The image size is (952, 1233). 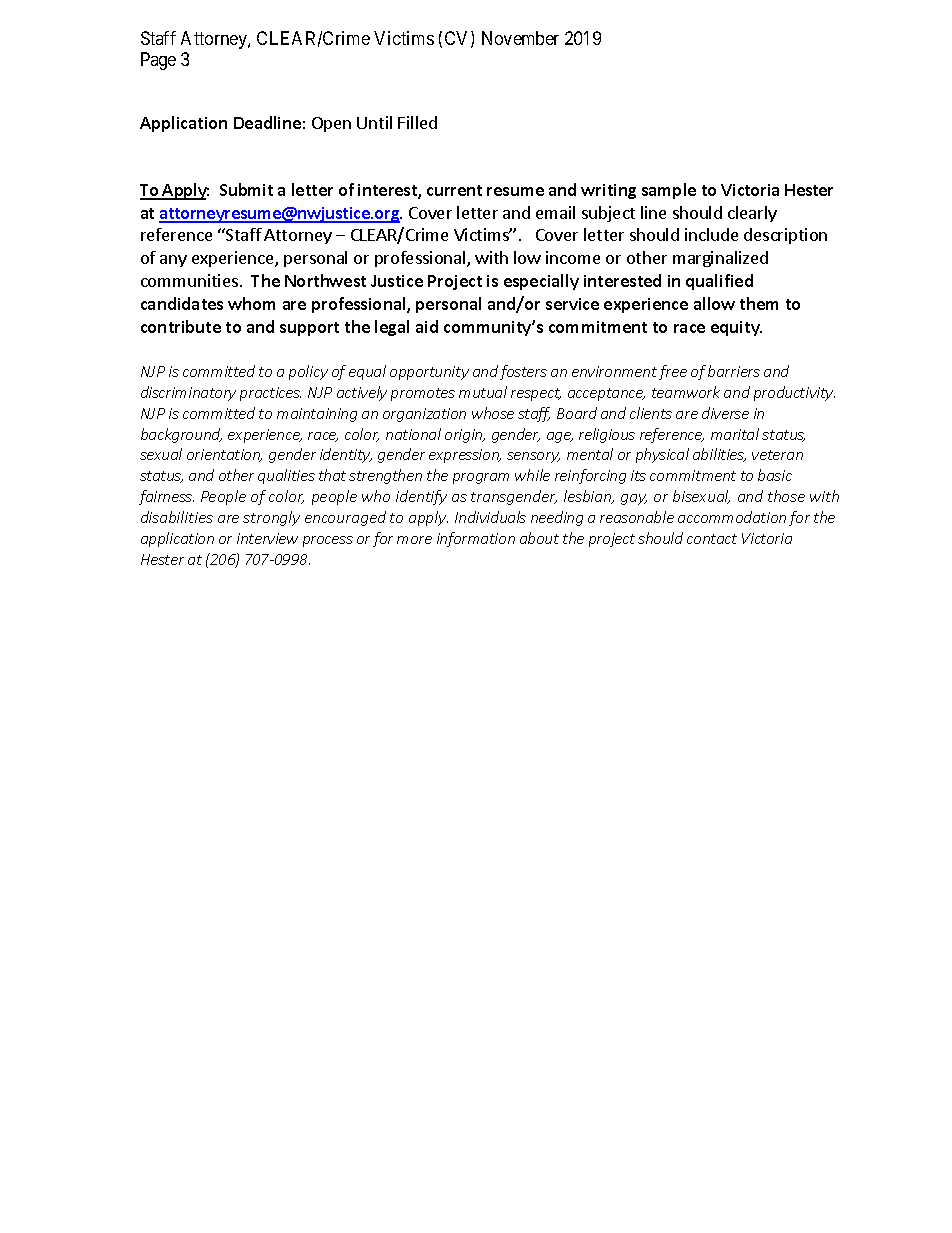 I want to click on Submit, so click(x=246, y=189).
